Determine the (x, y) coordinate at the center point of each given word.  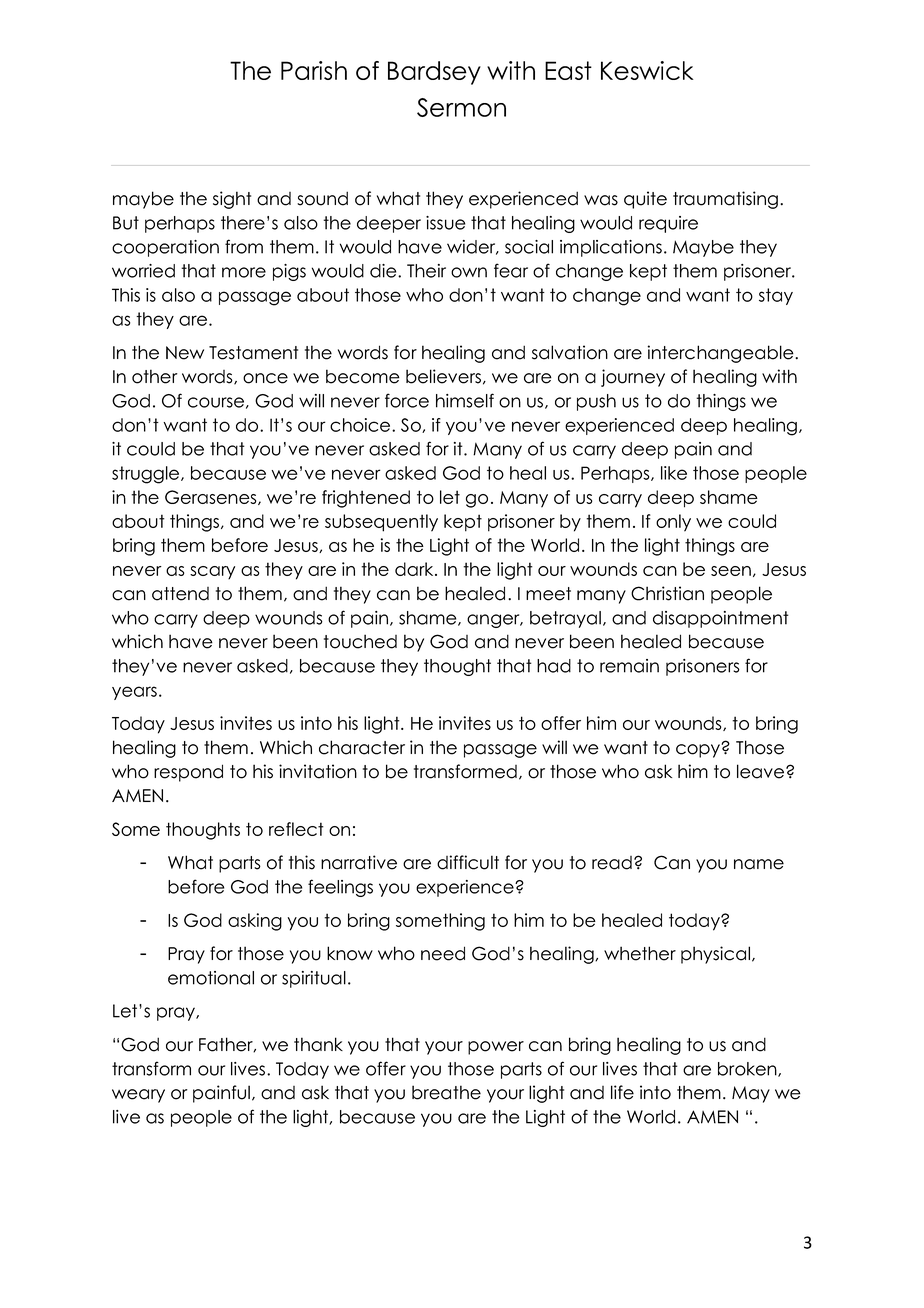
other (155, 376)
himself (465, 400)
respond (188, 773)
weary (138, 1096)
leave (762, 771)
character (362, 747)
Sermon (461, 107)
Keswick (647, 70)
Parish (314, 70)
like (674, 473)
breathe (446, 1092)
